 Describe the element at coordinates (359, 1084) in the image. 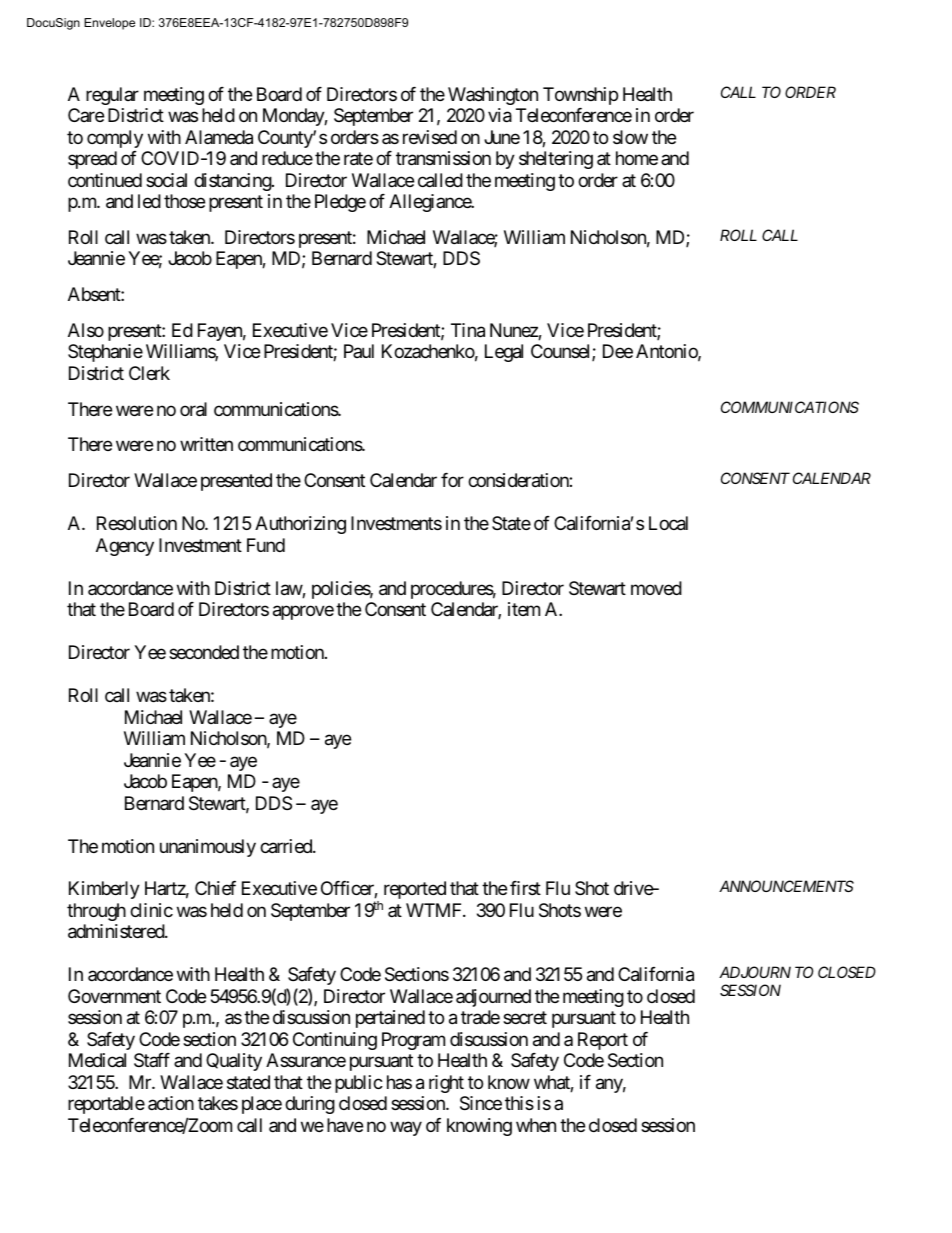

I see `public` at that location.
